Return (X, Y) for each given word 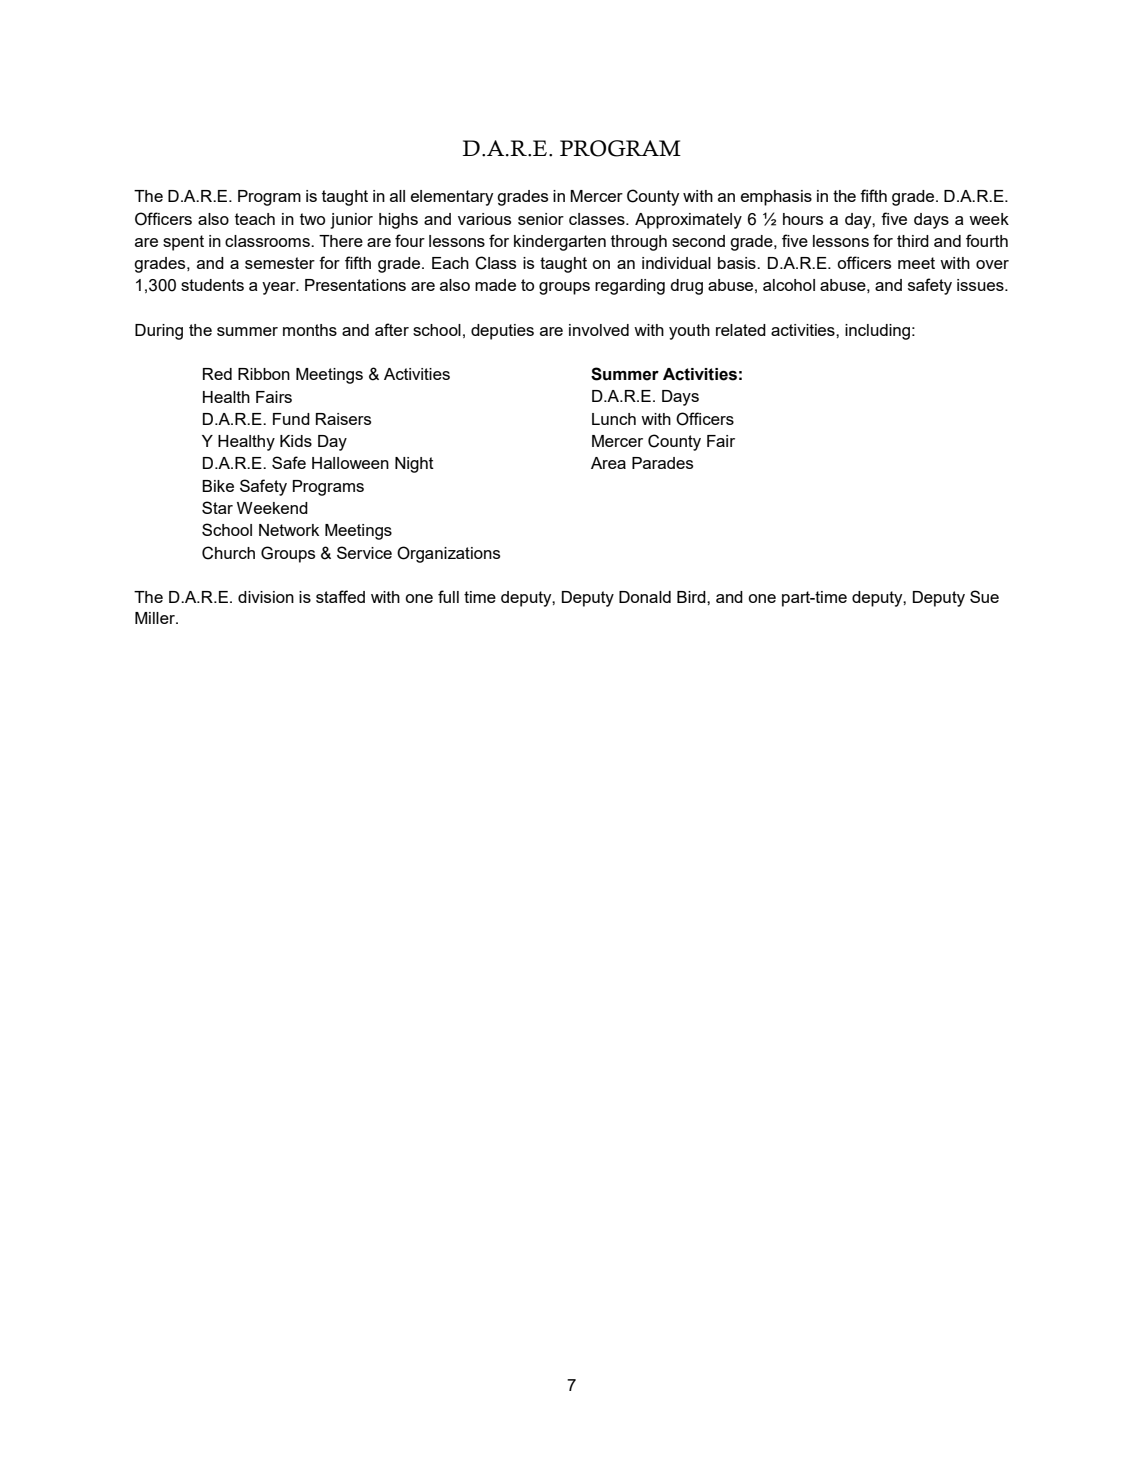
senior (541, 219)
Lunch (614, 419)
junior (351, 221)
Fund (291, 419)
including (877, 332)
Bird (692, 597)
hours (803, 219)
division (266, 597)
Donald (645, 597)
